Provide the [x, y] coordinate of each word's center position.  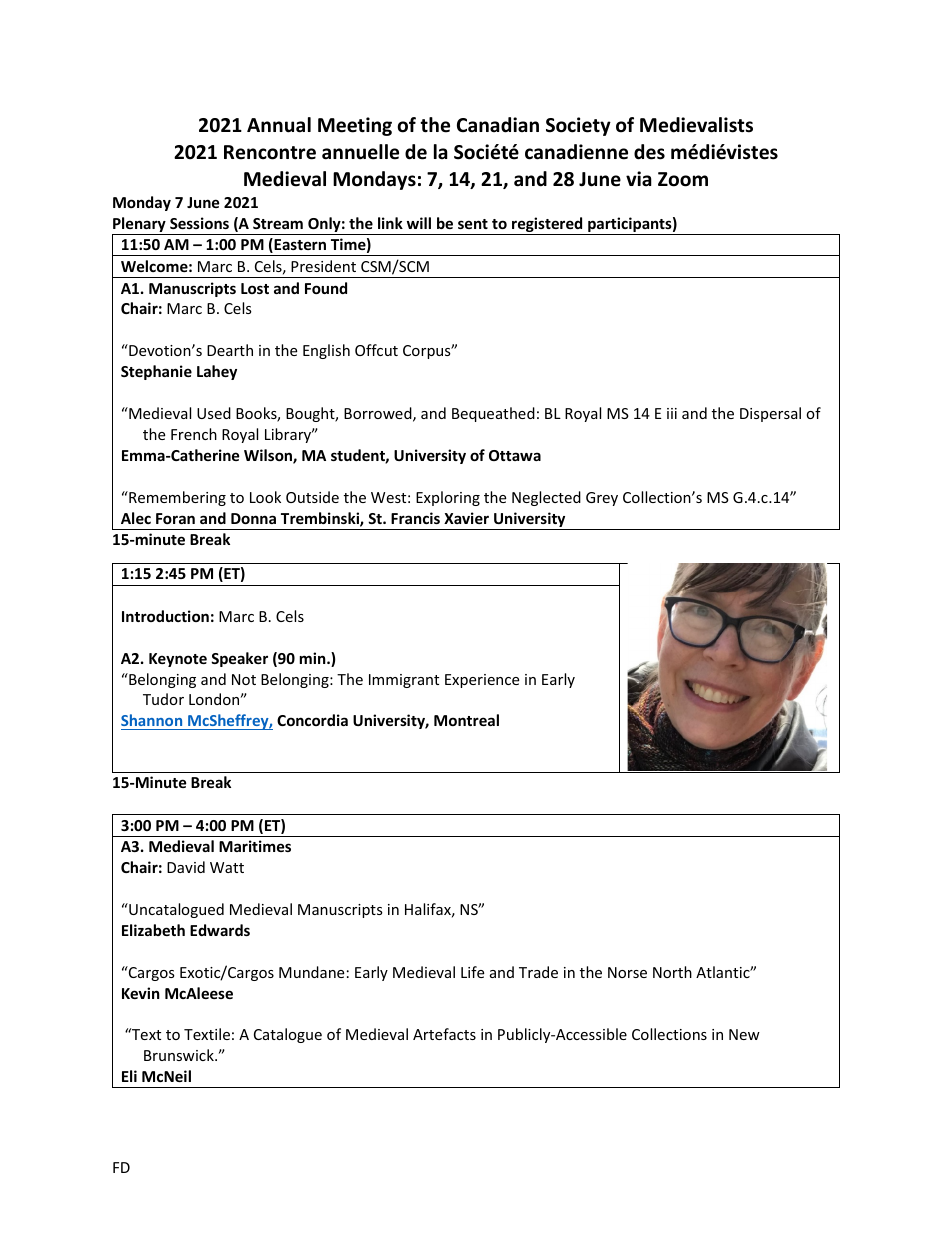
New [744, 1034]
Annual [279, 125]
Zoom [683, 179]
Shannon [153, 722]
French [194, 434]
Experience [482, 681]
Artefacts [444, 1034]
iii [672, 413]
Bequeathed [493, 414]
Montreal [466, 720]
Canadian [498, 125]
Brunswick [180, 1055]
